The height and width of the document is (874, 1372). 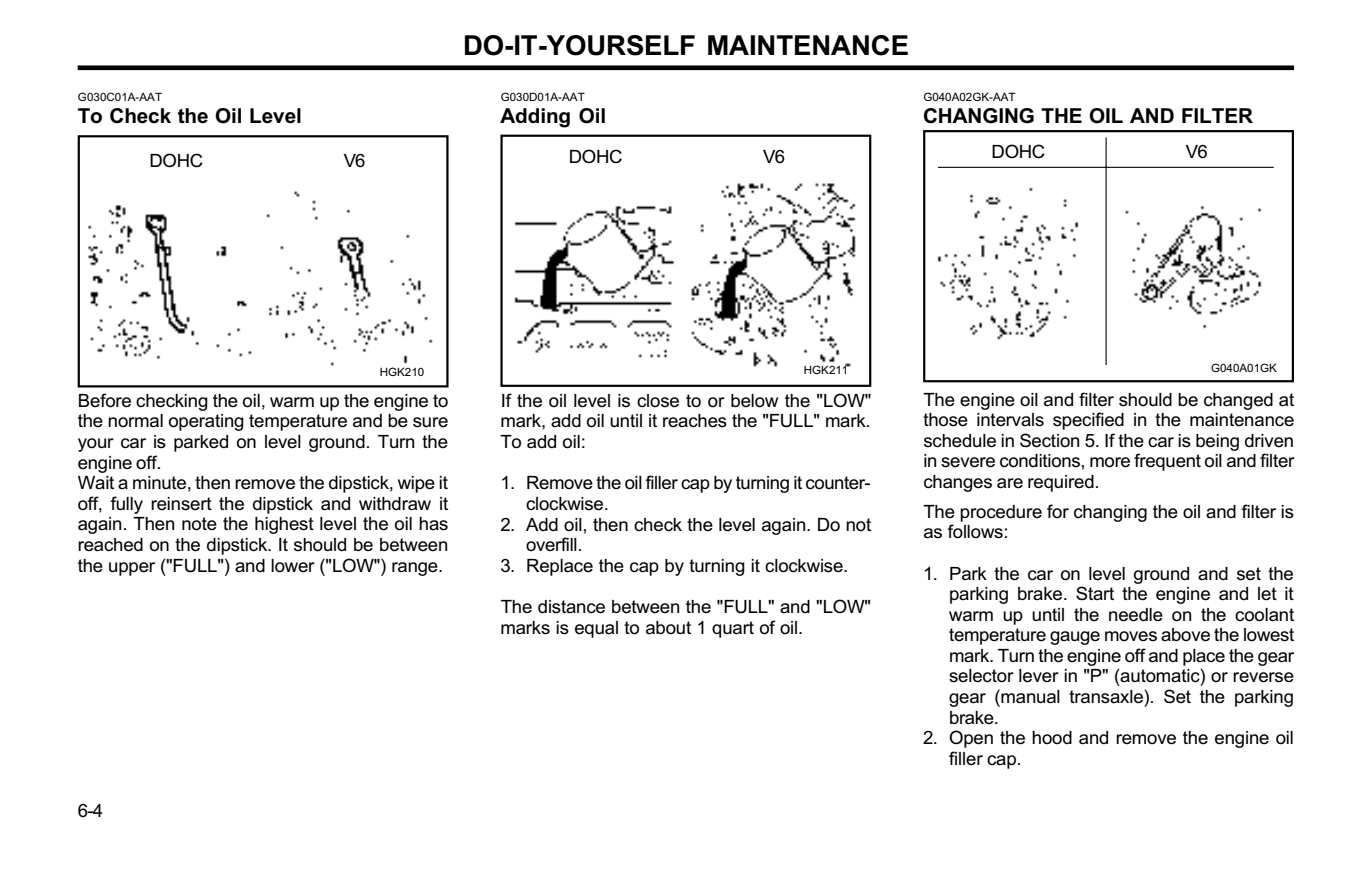 I want to click on lower, so click(x=293, y=566).
